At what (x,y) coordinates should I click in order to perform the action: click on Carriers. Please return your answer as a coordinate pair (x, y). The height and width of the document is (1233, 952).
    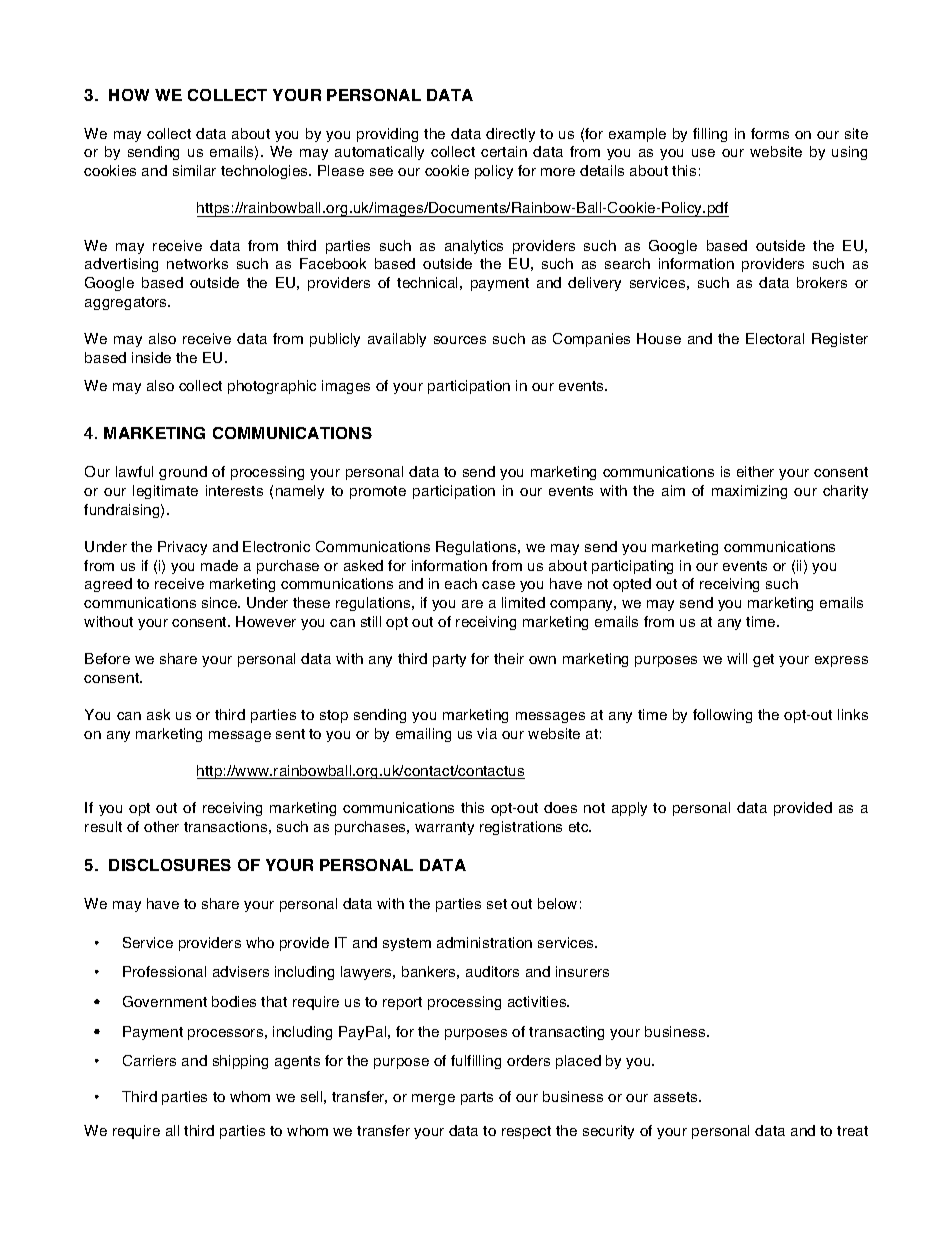
    Looking at the image, I should click on (149, 1060).
